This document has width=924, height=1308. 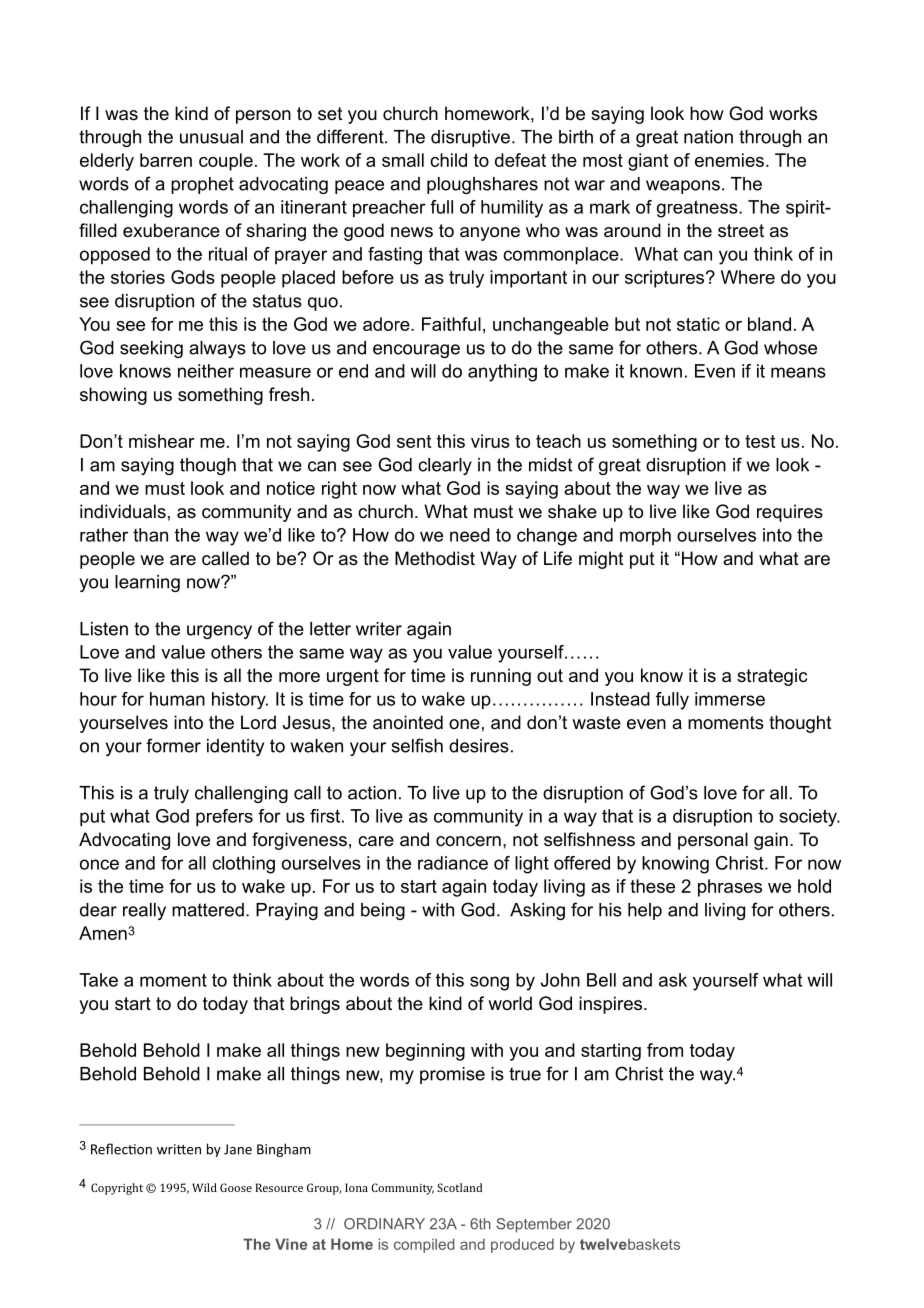 I want to click on child, so click(x=448, y=160).
